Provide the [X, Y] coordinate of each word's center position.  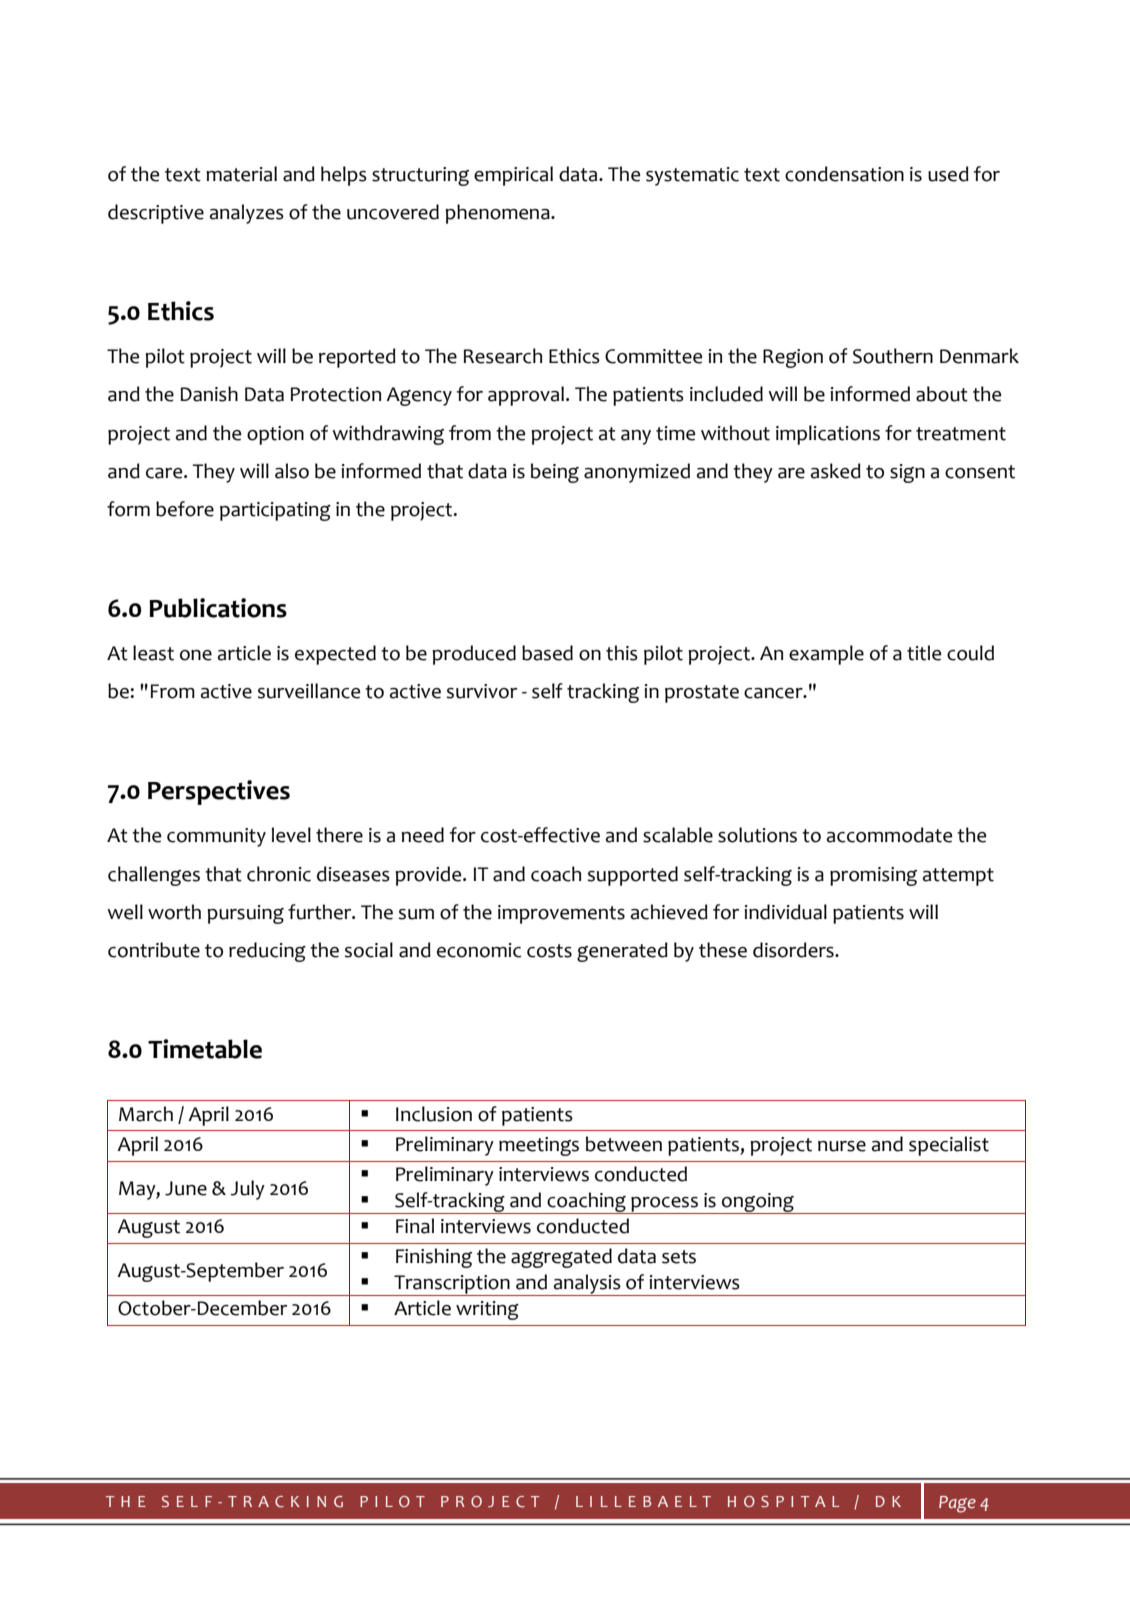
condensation [844, 174]
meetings [539, 1146]
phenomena [498, 214]
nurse [842, 1146]
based [547, 653]
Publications [218, 608]
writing [487, 1310]
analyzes [247, 214]
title [924, 653]
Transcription [452, 1285]
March [146, 1114]
